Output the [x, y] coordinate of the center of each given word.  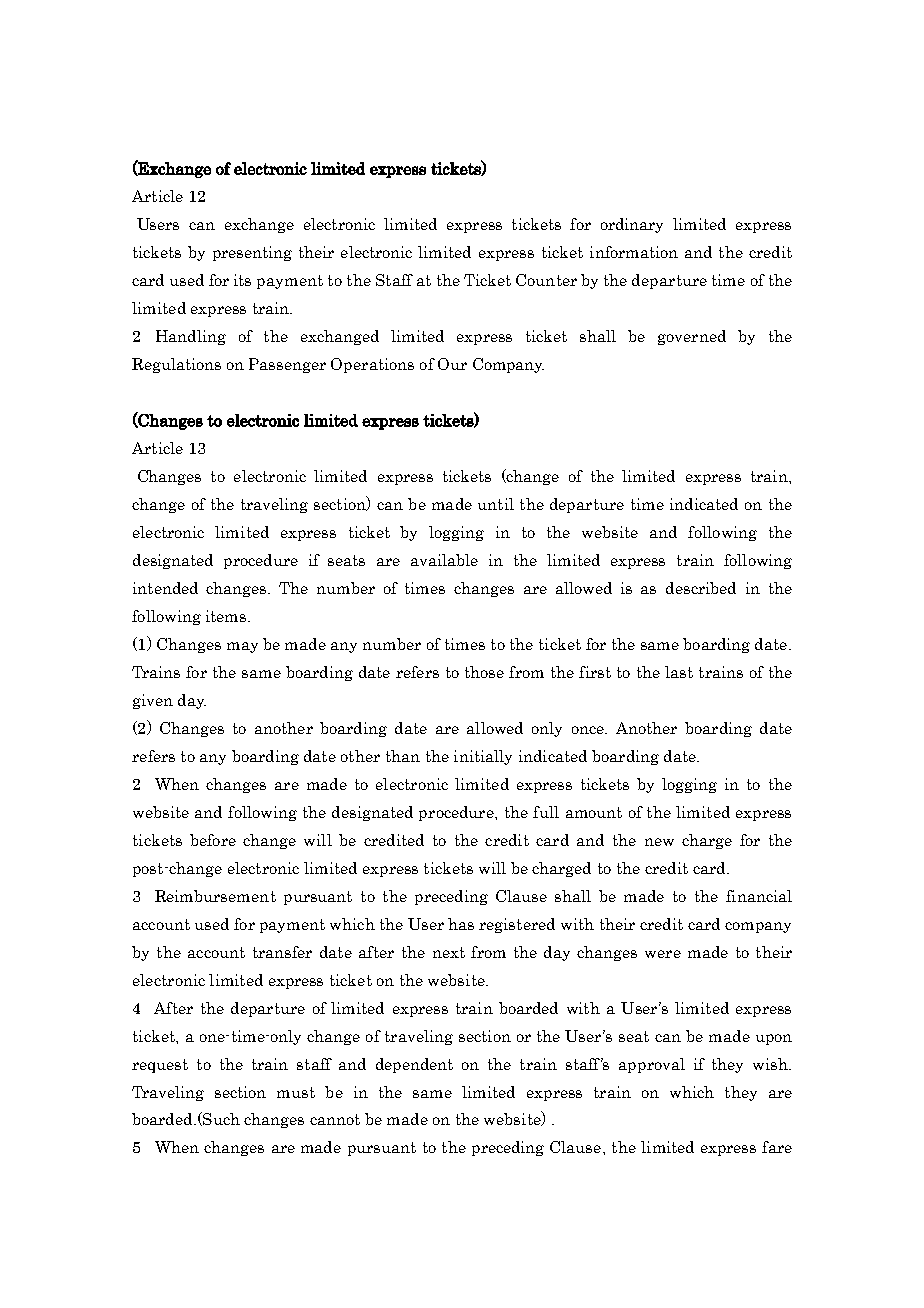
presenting [252, 253]
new [659, 842]
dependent [414, 1065]
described [701, 588]
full [546, 812]
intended [165, 588]
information [634, 252]
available [444, 560]
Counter [546, 280]
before [213, 840]
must [296, 1092]
